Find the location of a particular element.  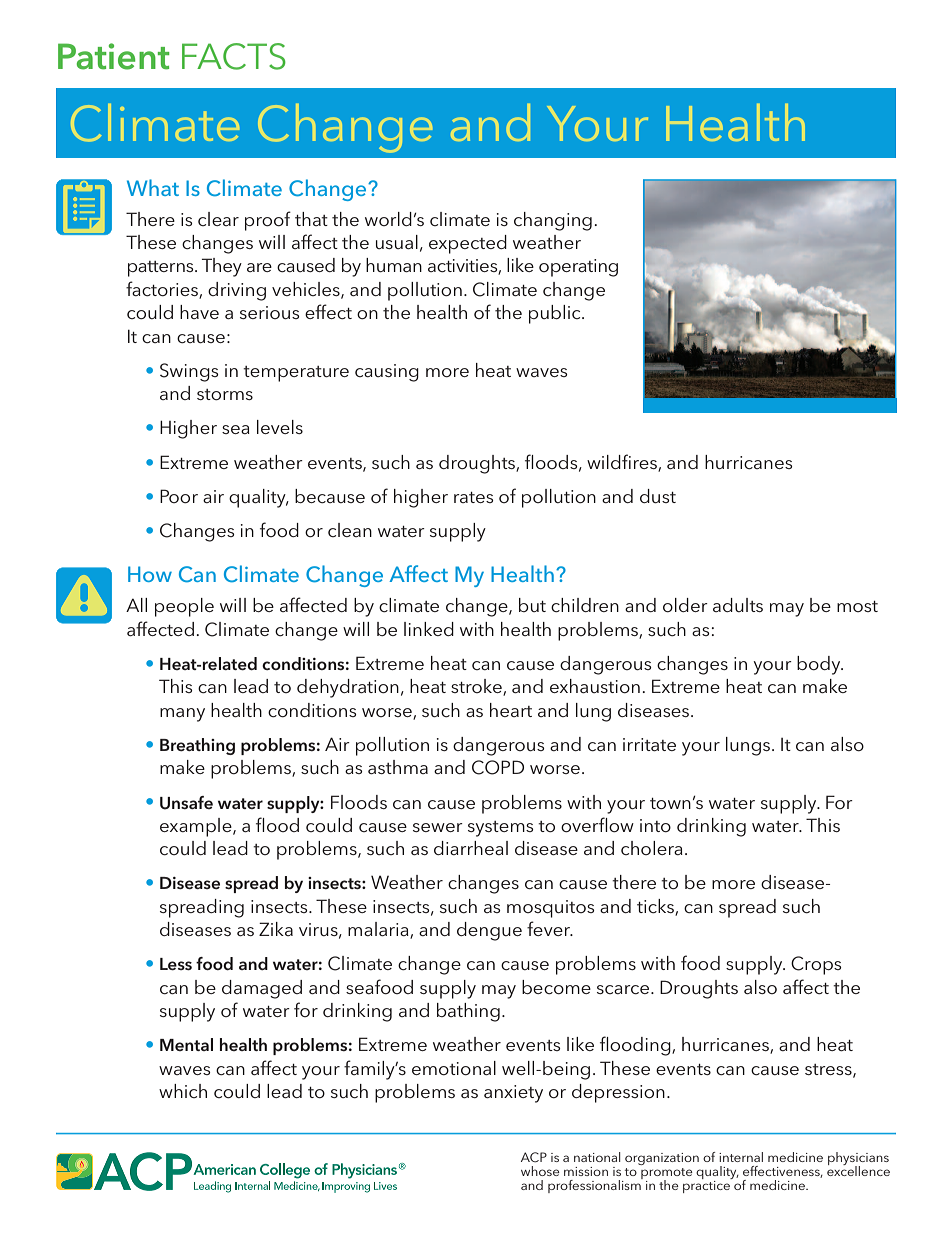

FACTS is located at coordinates (234, 56).
